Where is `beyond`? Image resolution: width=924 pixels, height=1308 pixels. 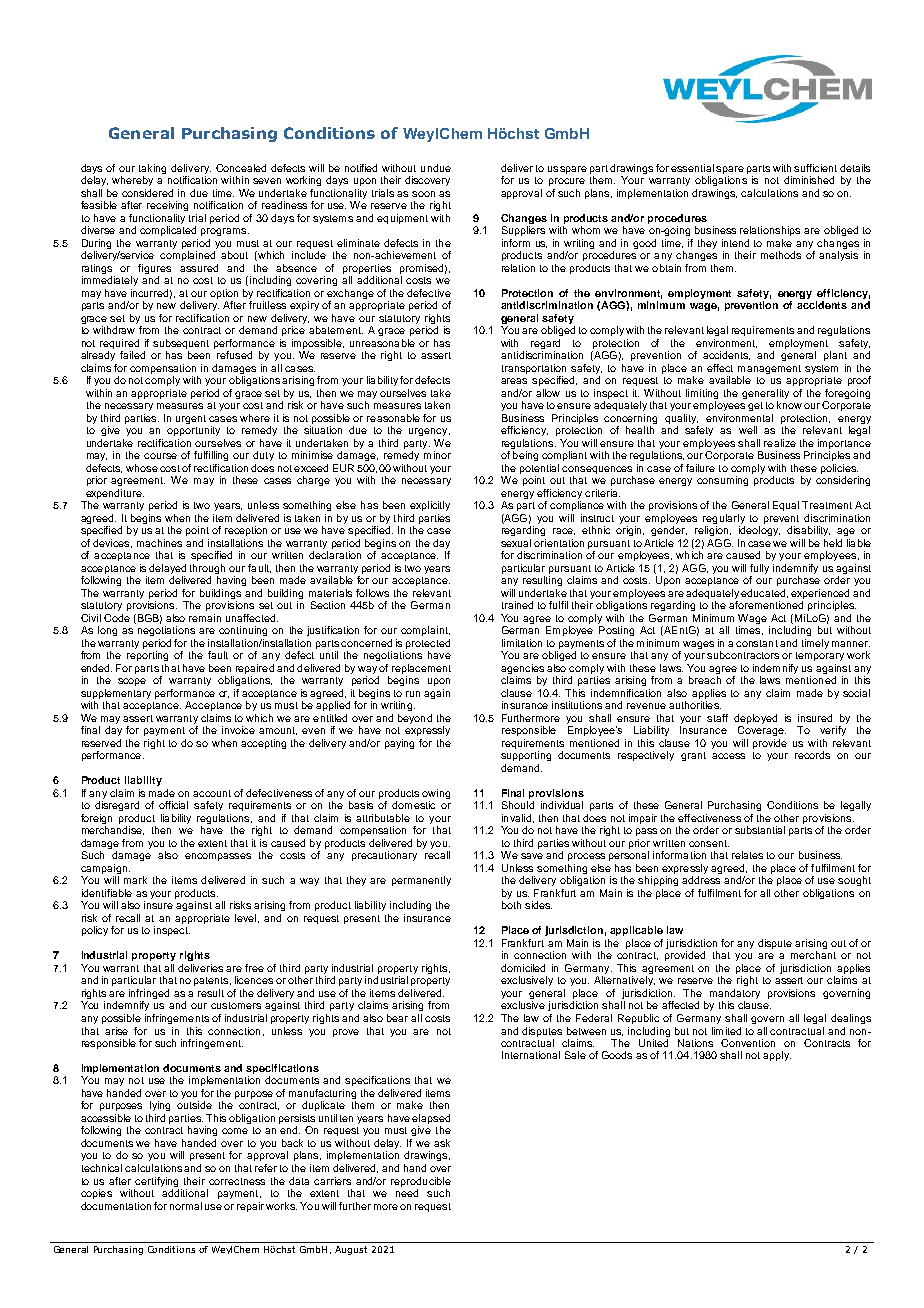 beyond is located at coordinates (415, 719).
